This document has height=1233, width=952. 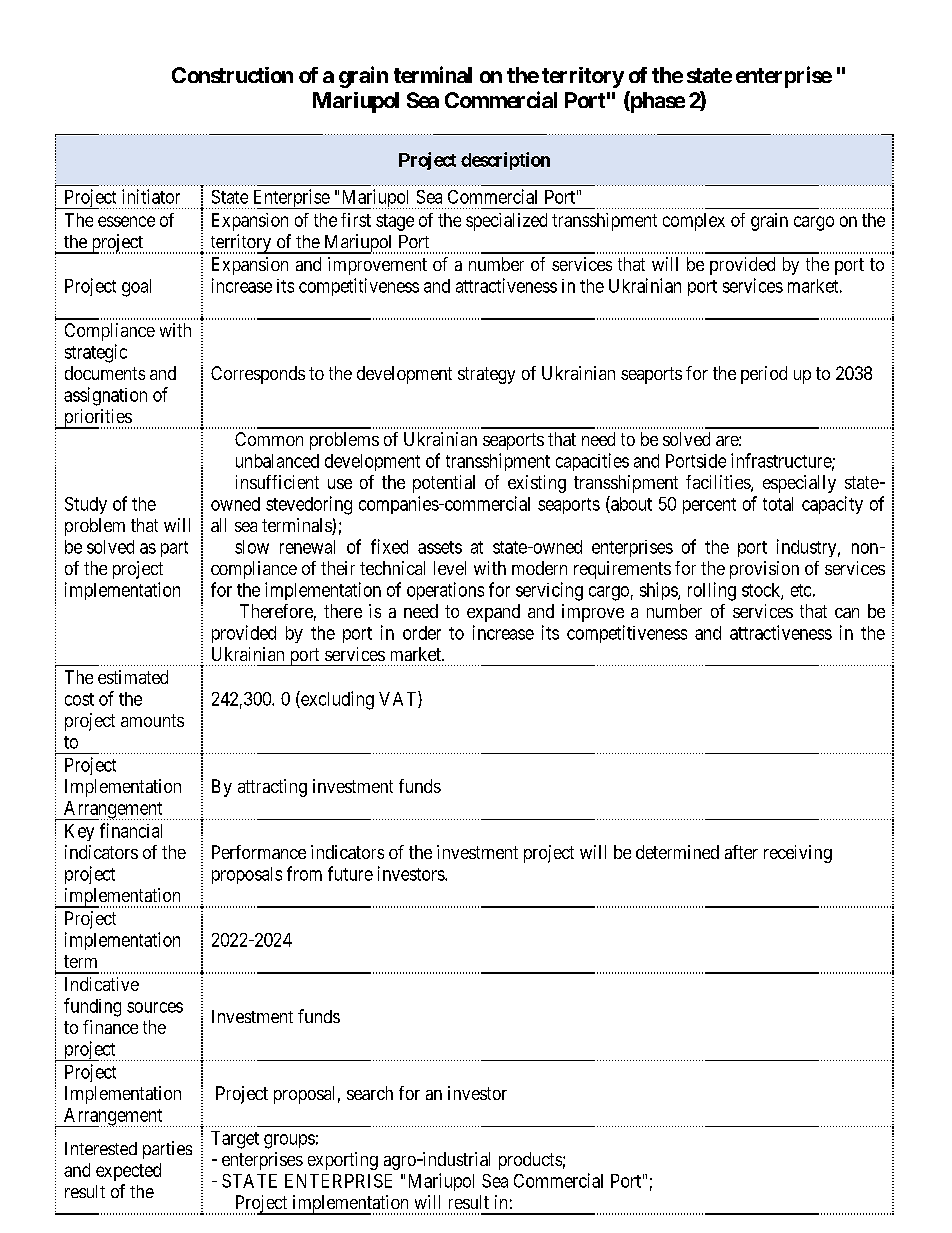 What do you see at coordinates (778, 504) in the document?
I see `total` at bounding box center [778, 504].
